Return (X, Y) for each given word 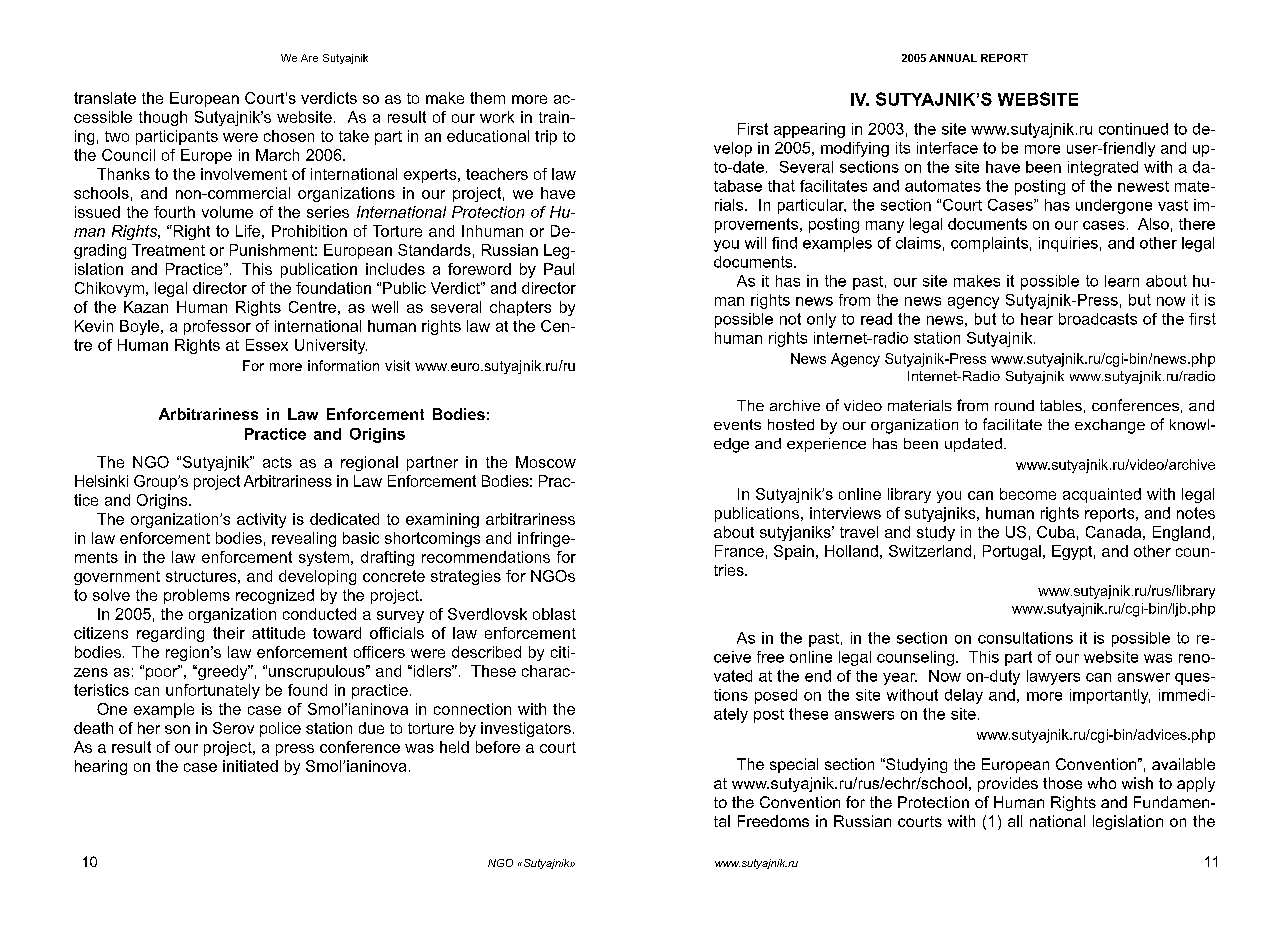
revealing (304, 539)
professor (217, 327)
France (739, 551)
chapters (520, 308)
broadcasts (1098, 319)
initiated (250, 766)
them (487, 98)
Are (309, 58)
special (794, 765)
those (1062, 783)
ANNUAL (953, 58)
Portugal (1012, 552)
